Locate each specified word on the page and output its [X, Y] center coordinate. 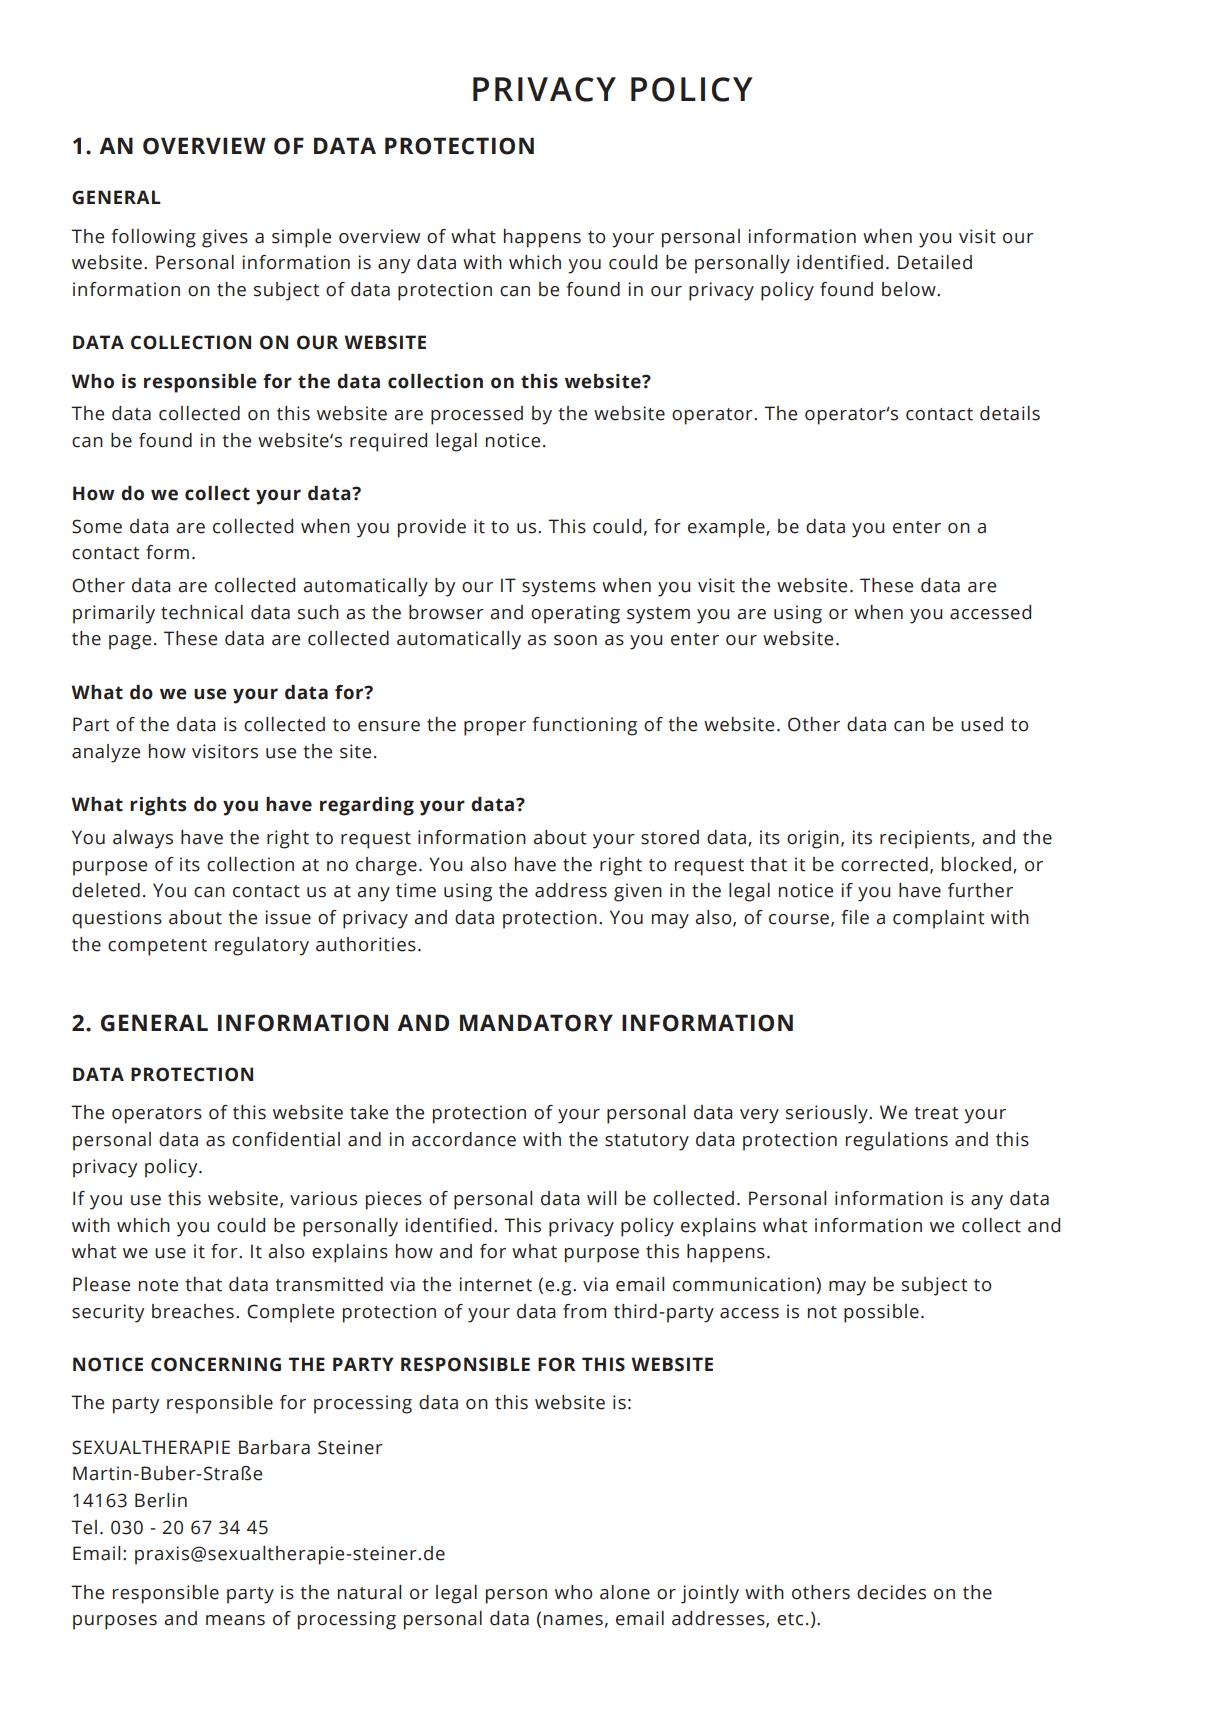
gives [225, 238]
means [235, 1620]
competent [157, 947]
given [638, 892]
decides [891, 1592]
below [910, 289]
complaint [939, 919]
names [573, 1620]
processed [477, 415]
